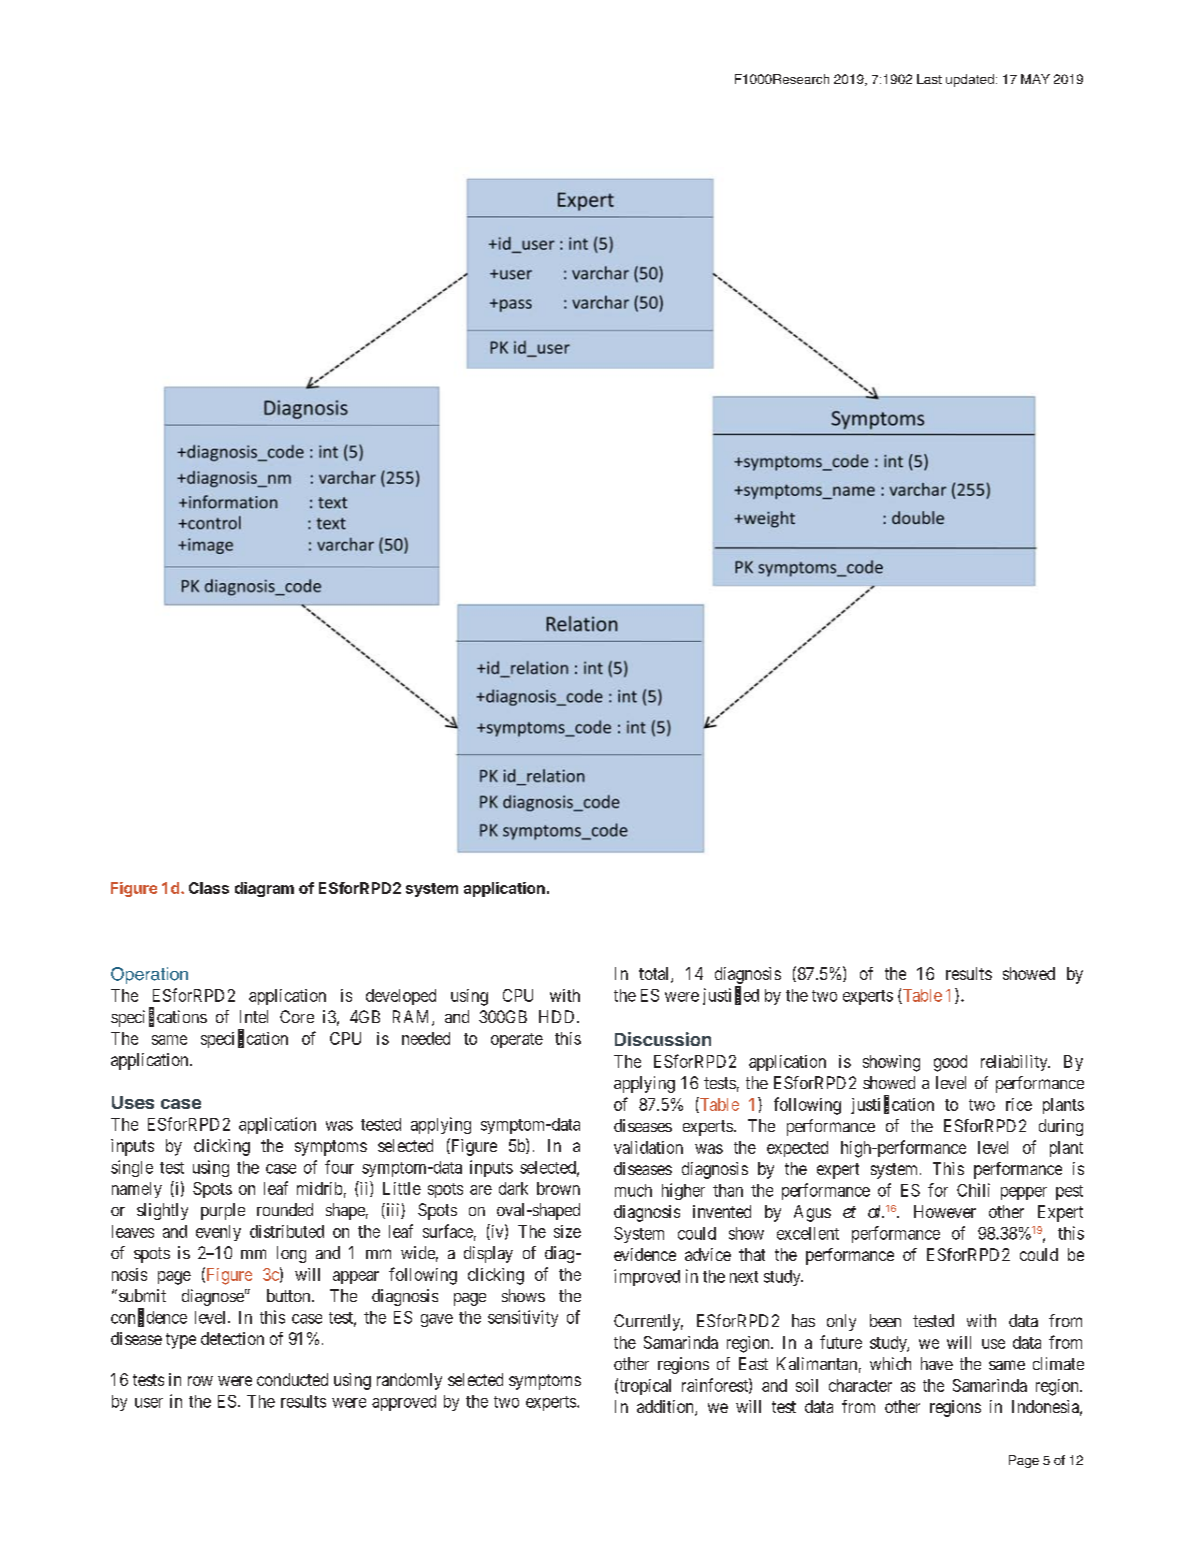 The height and width of the screenshot is (1545, 1194). I want to click on Class, so click(209, 888).
